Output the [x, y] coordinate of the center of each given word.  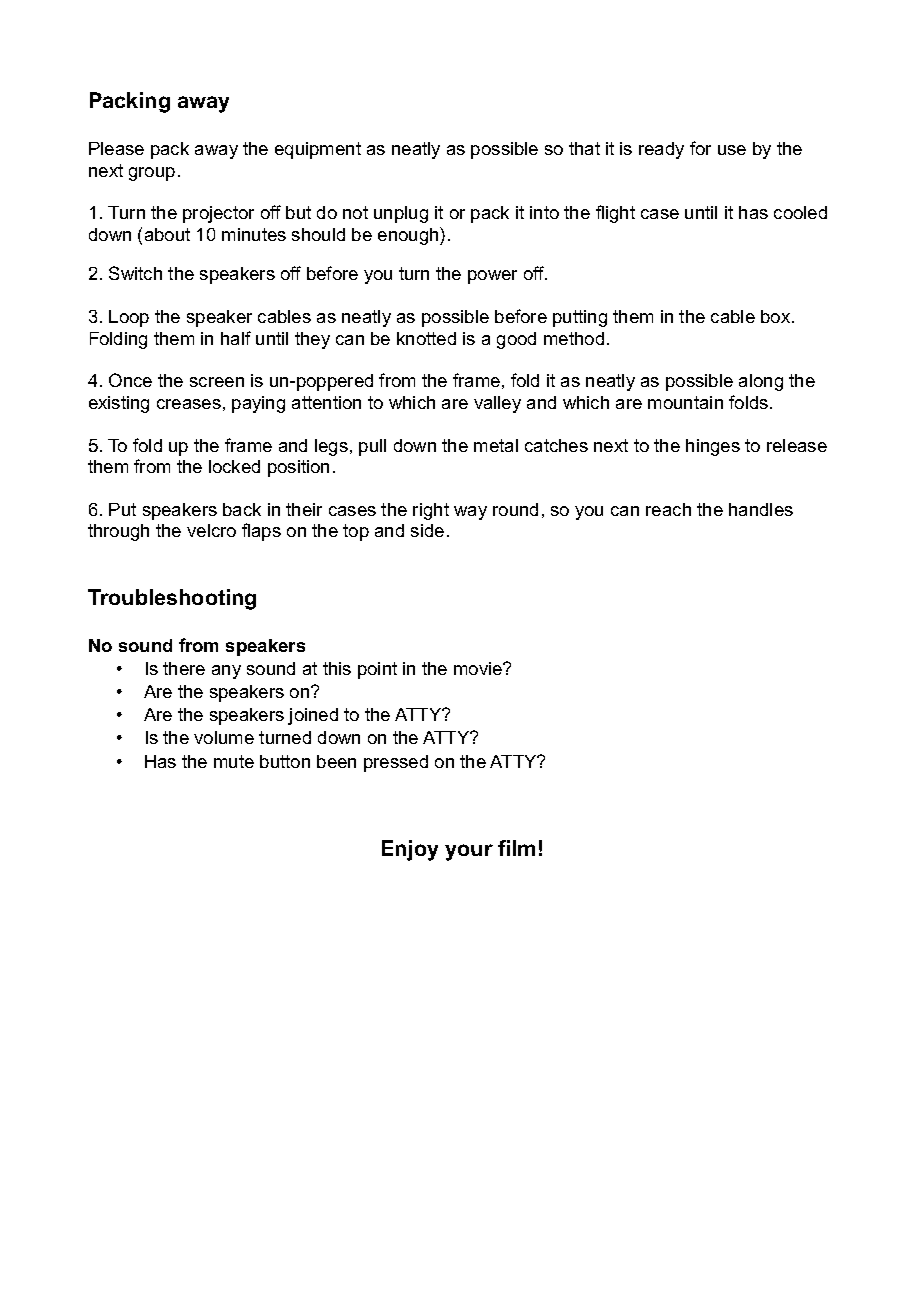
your [469, 852]
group [152, 174]
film [516, 848]
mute [234, 761]
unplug [401, 214]
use [732, 150]
